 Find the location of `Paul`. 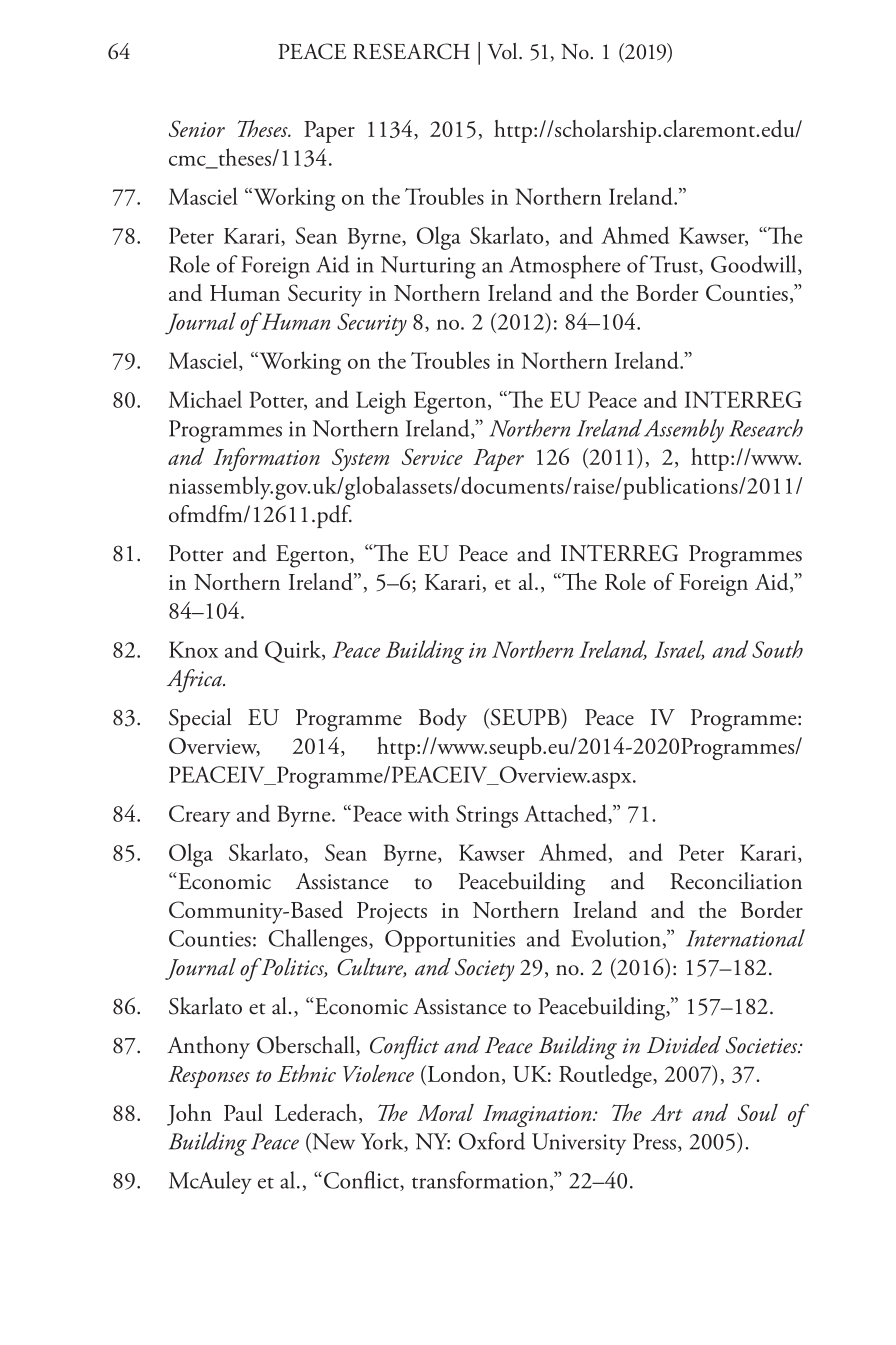

Paul is located at coordinates (243, 1112).
